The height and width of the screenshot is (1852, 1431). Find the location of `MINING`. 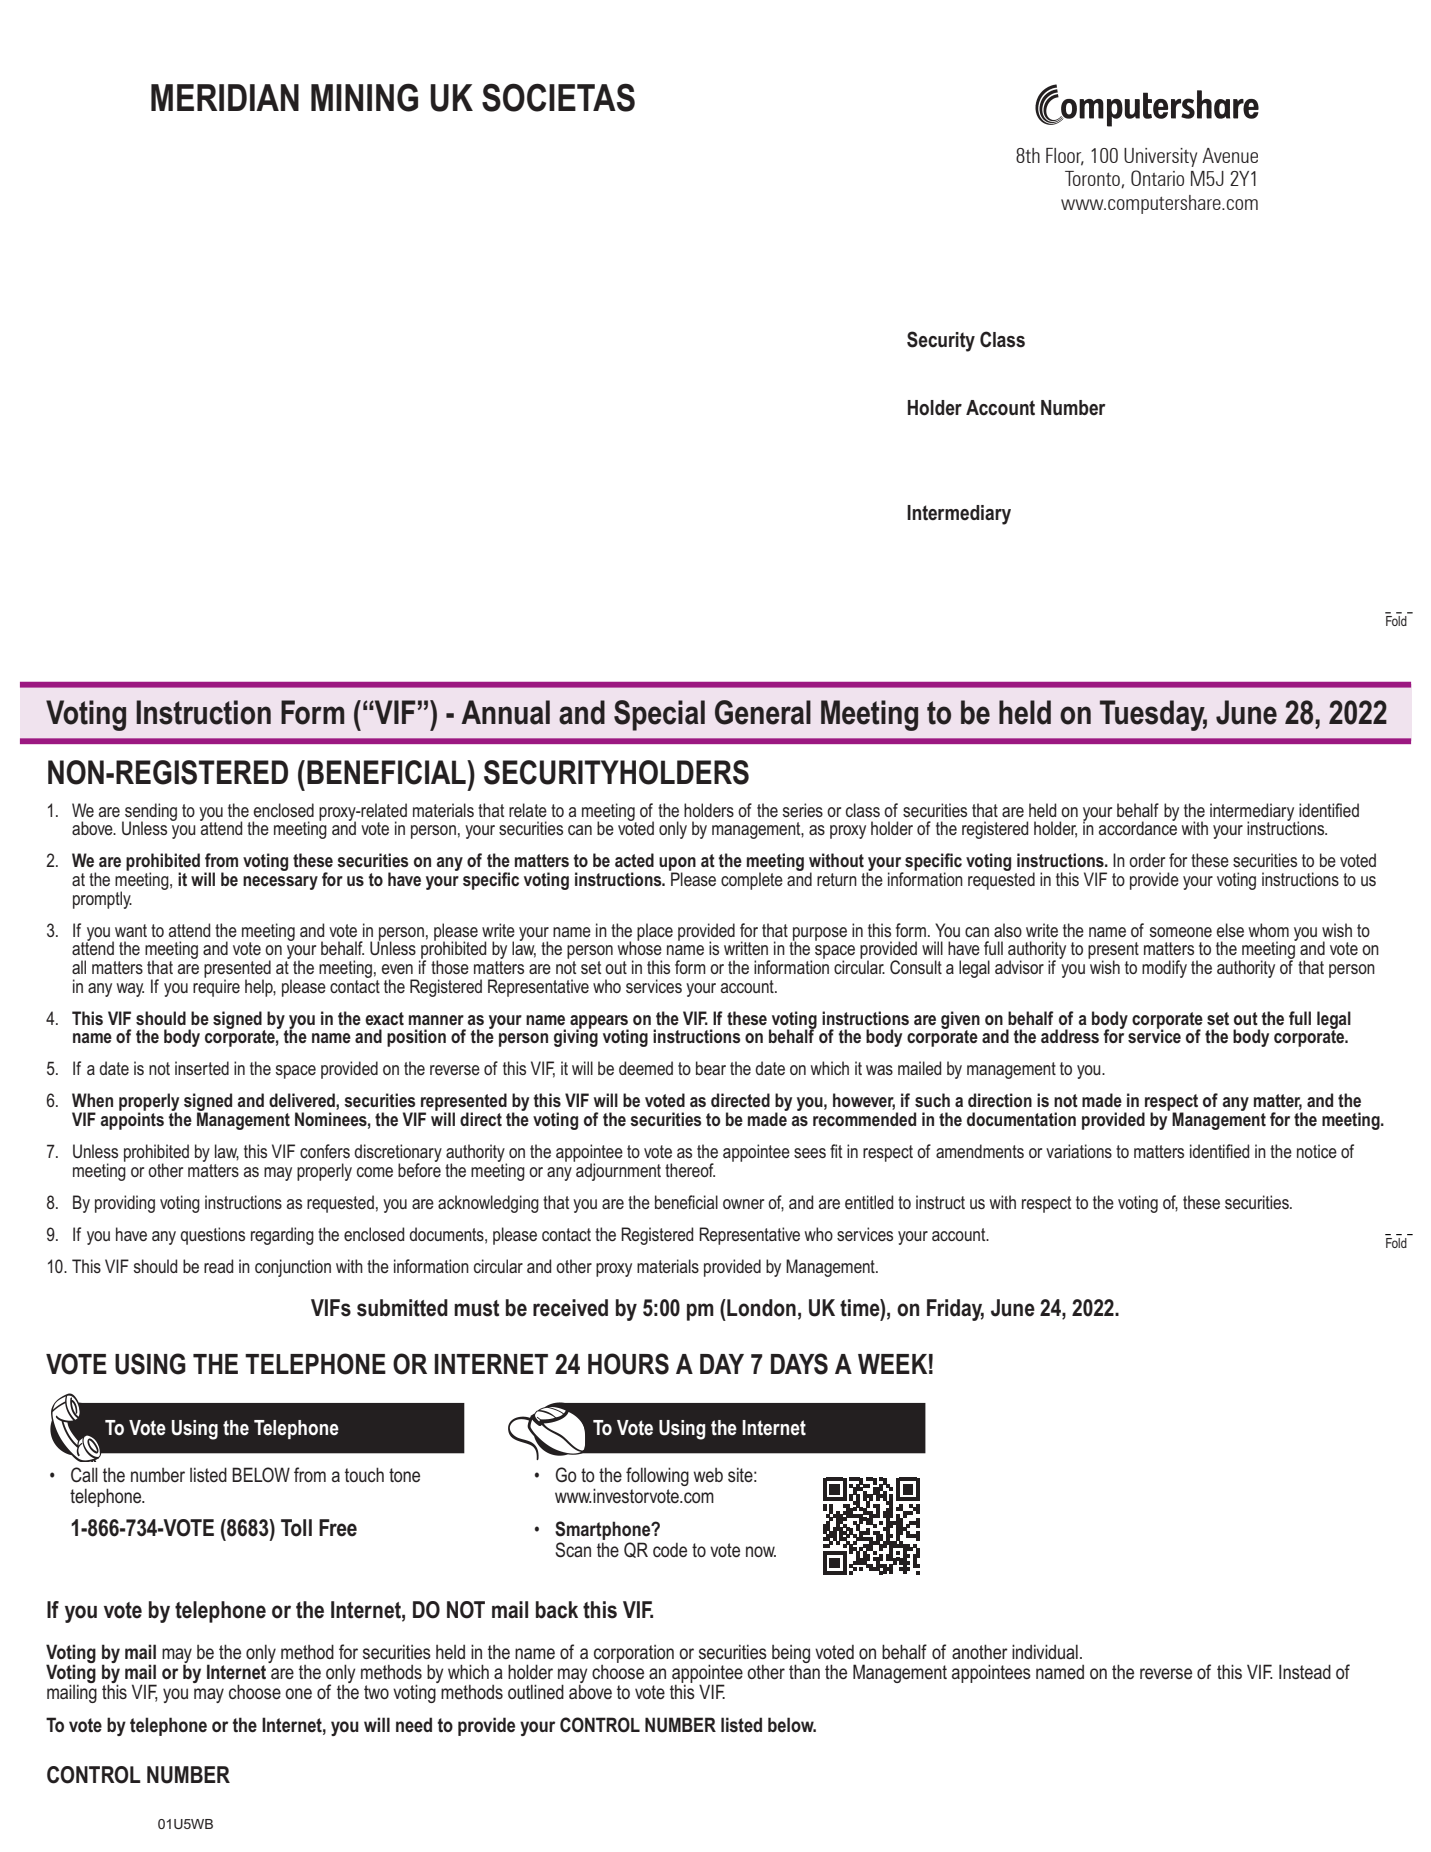

MINING is located at coordinates (364, 97).
